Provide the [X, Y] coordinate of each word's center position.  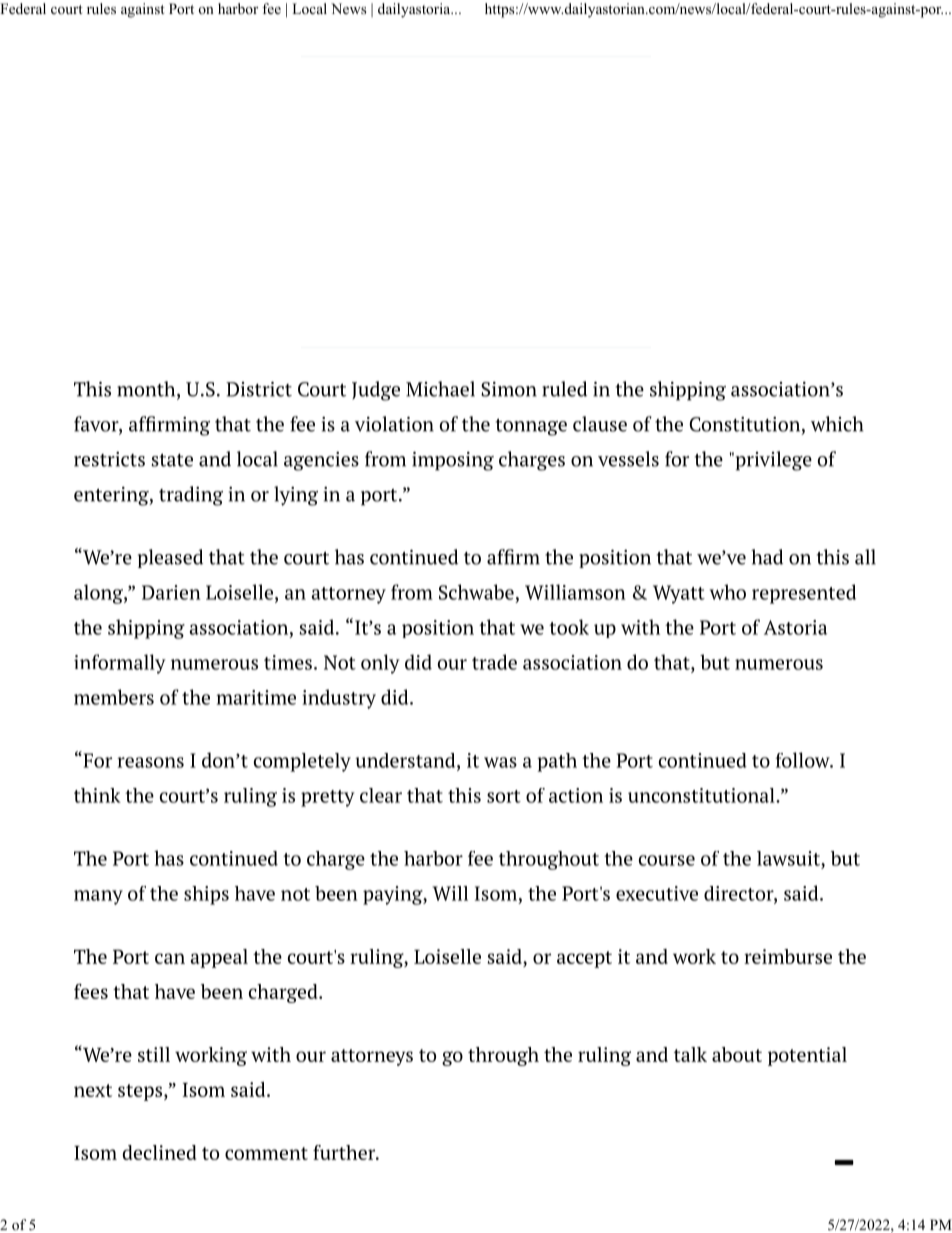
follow [803, 760]
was [500, 762]
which [837, 424]
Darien [171, 592]
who [728, 592]
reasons [150, 762]
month [147, 390]
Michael [440, 389]
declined [159, 1152]
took [569, 627]
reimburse [788, 956]
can [170, 958]
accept [584, 959]
